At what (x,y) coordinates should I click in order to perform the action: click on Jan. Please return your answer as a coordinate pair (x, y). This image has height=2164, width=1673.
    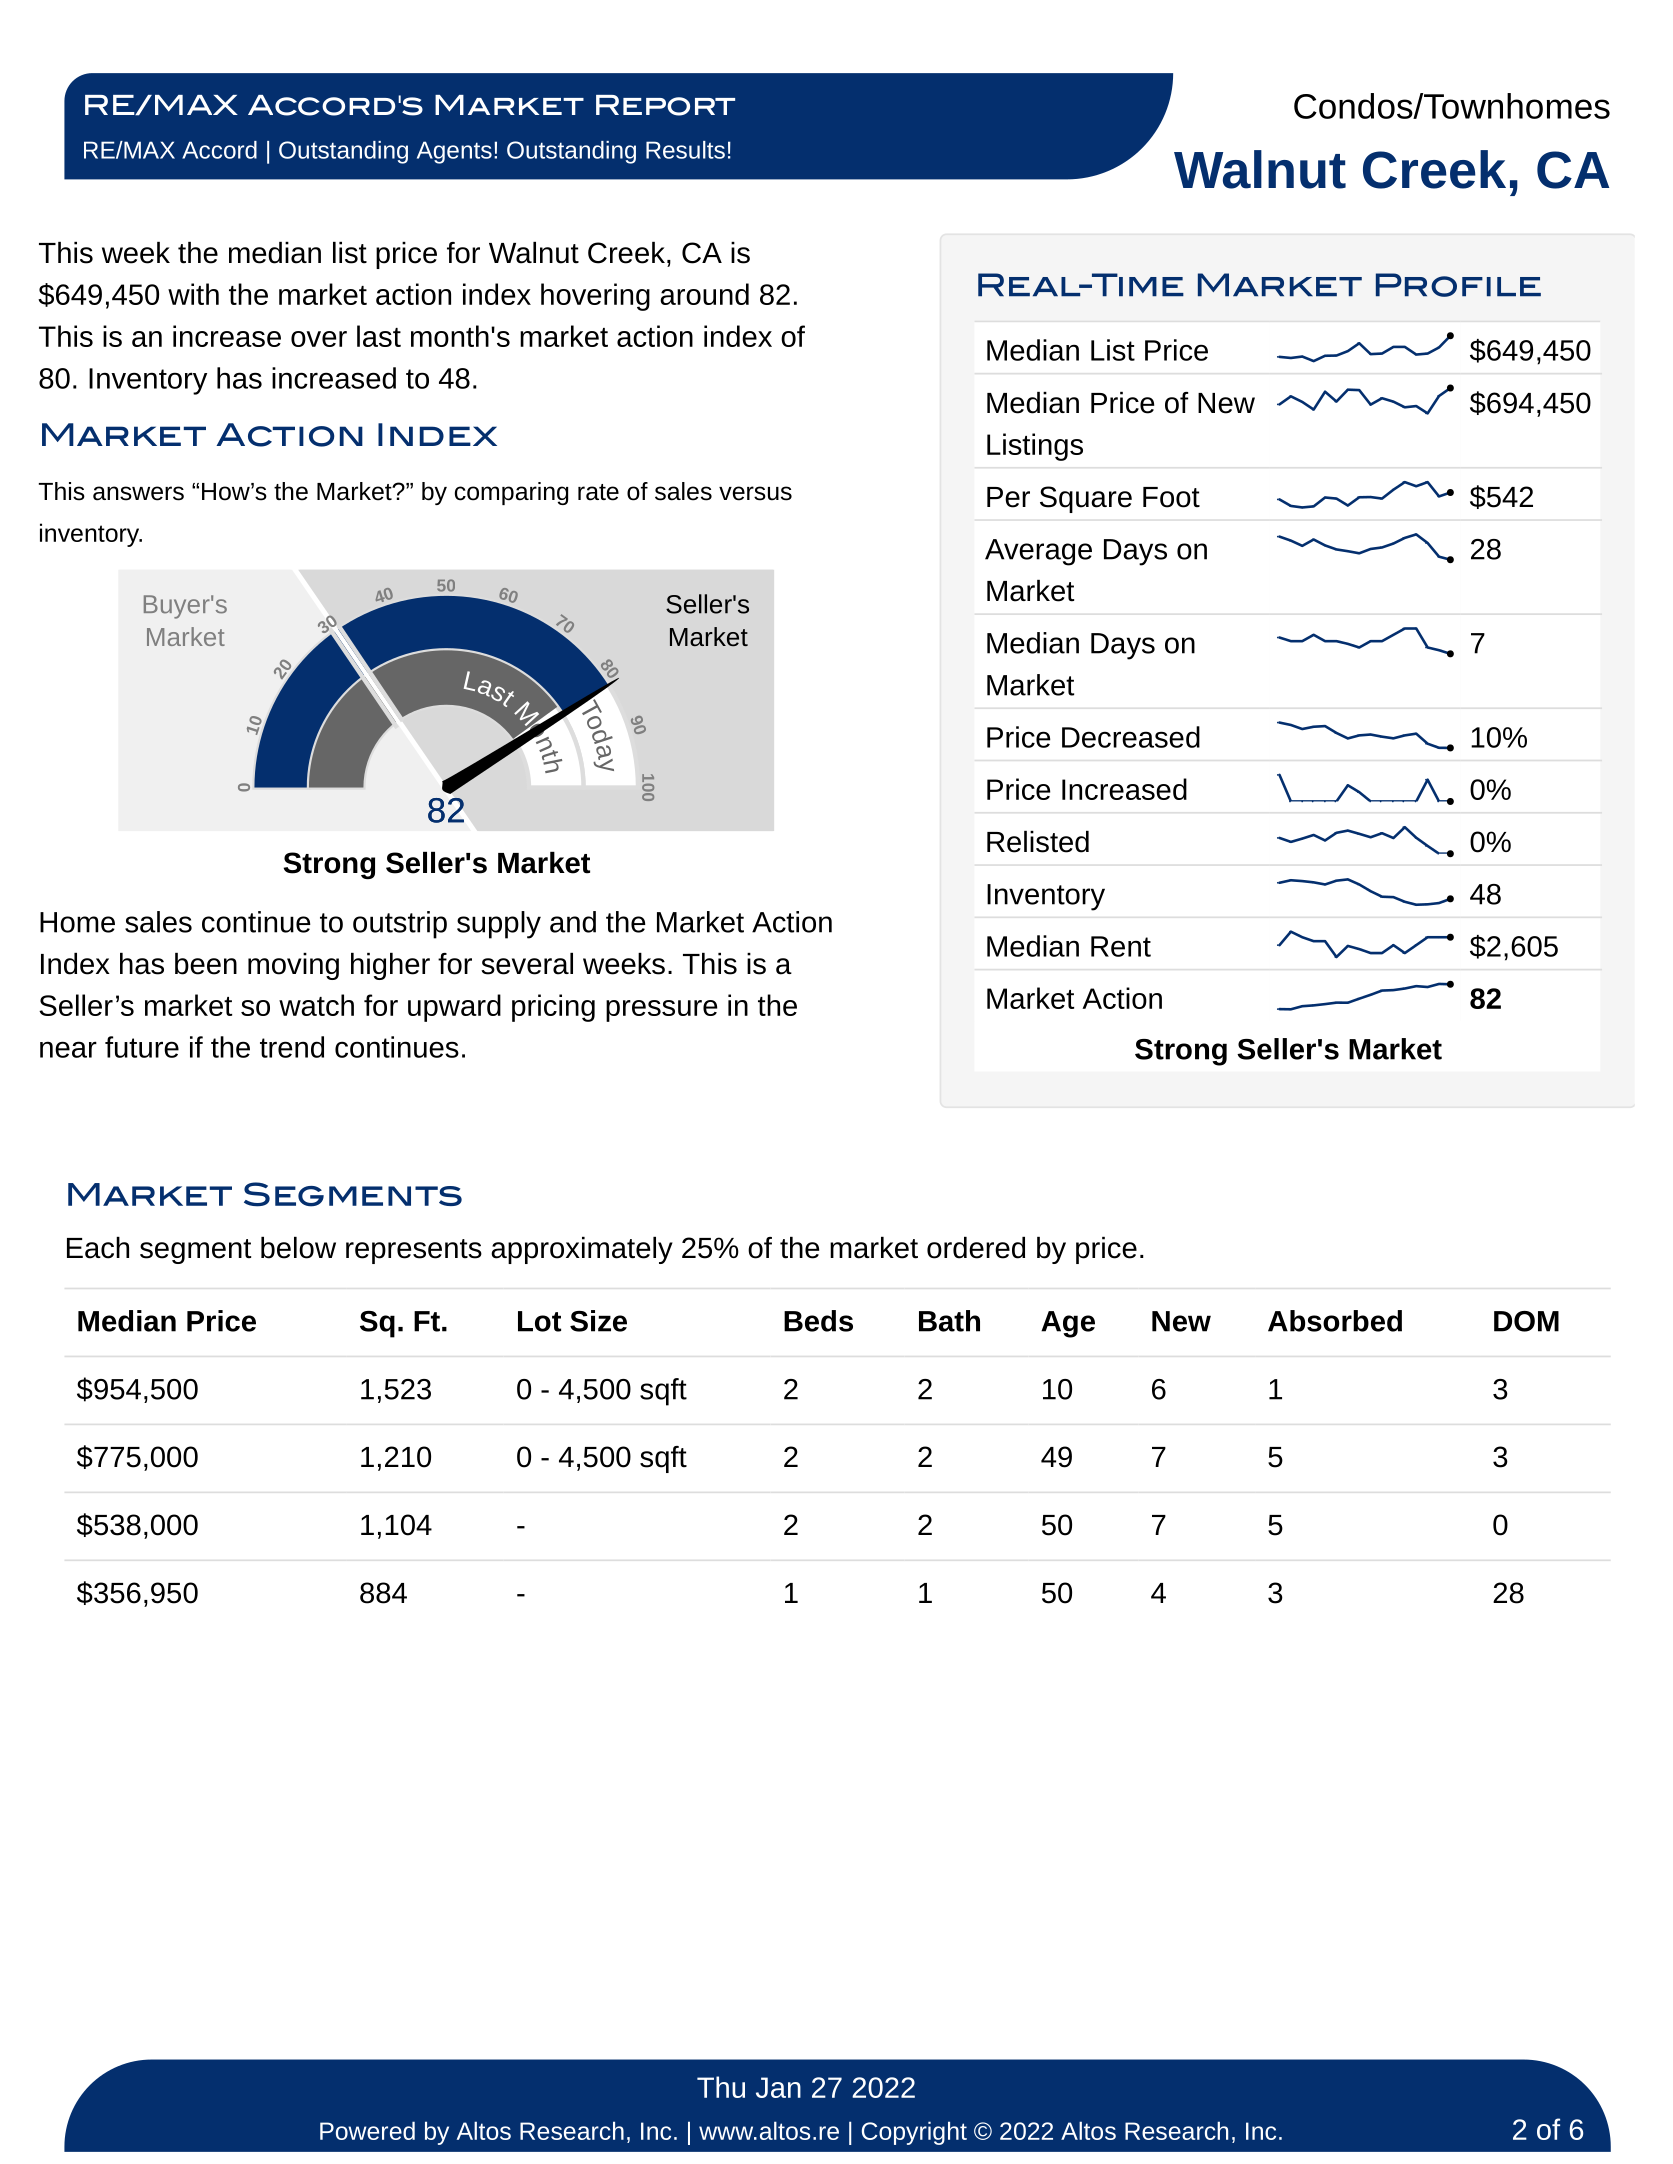
    Looking at the image, I should click on (778, 2087).
